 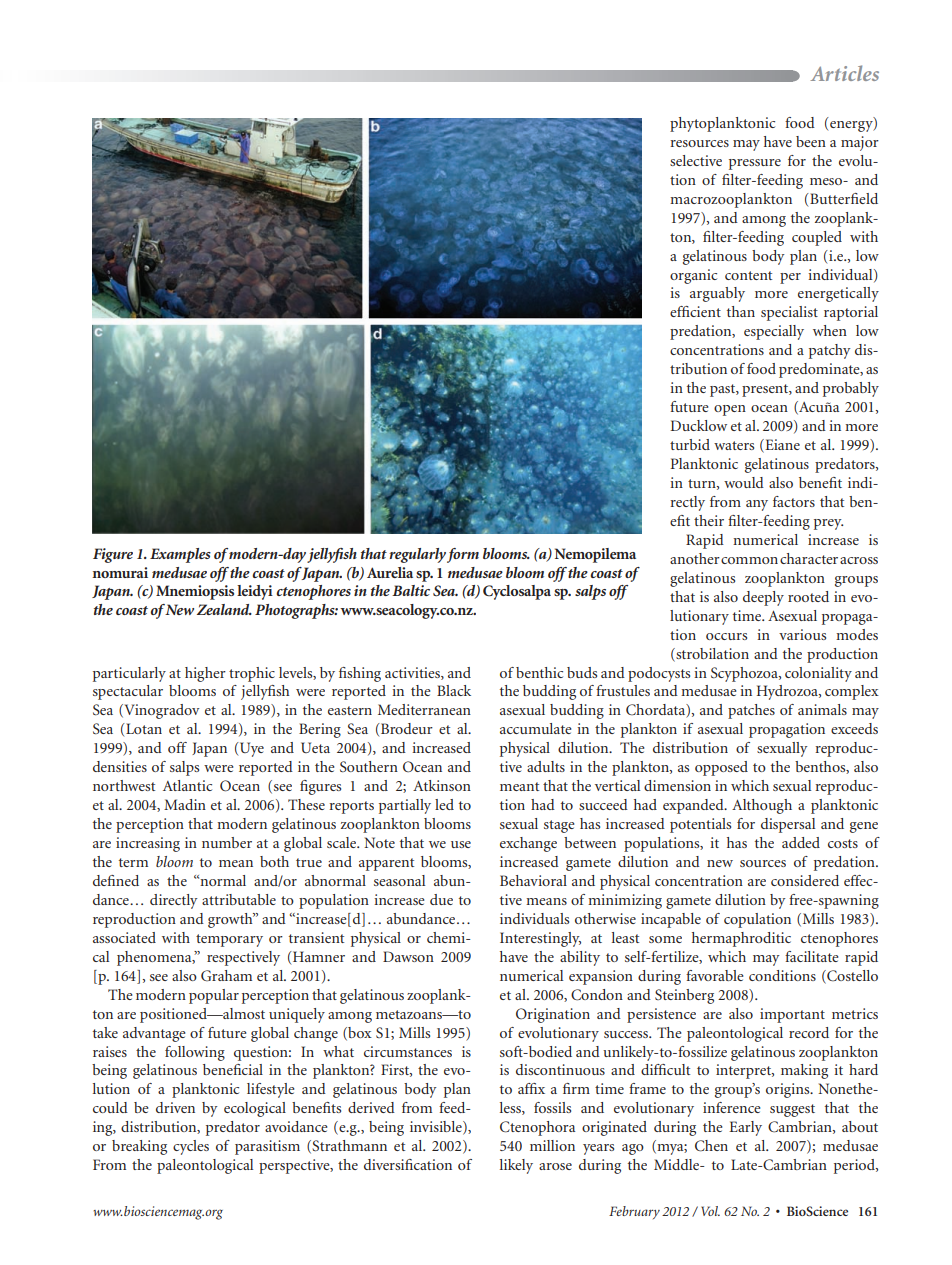 I want to click on form, so click(x=463, y=555).
